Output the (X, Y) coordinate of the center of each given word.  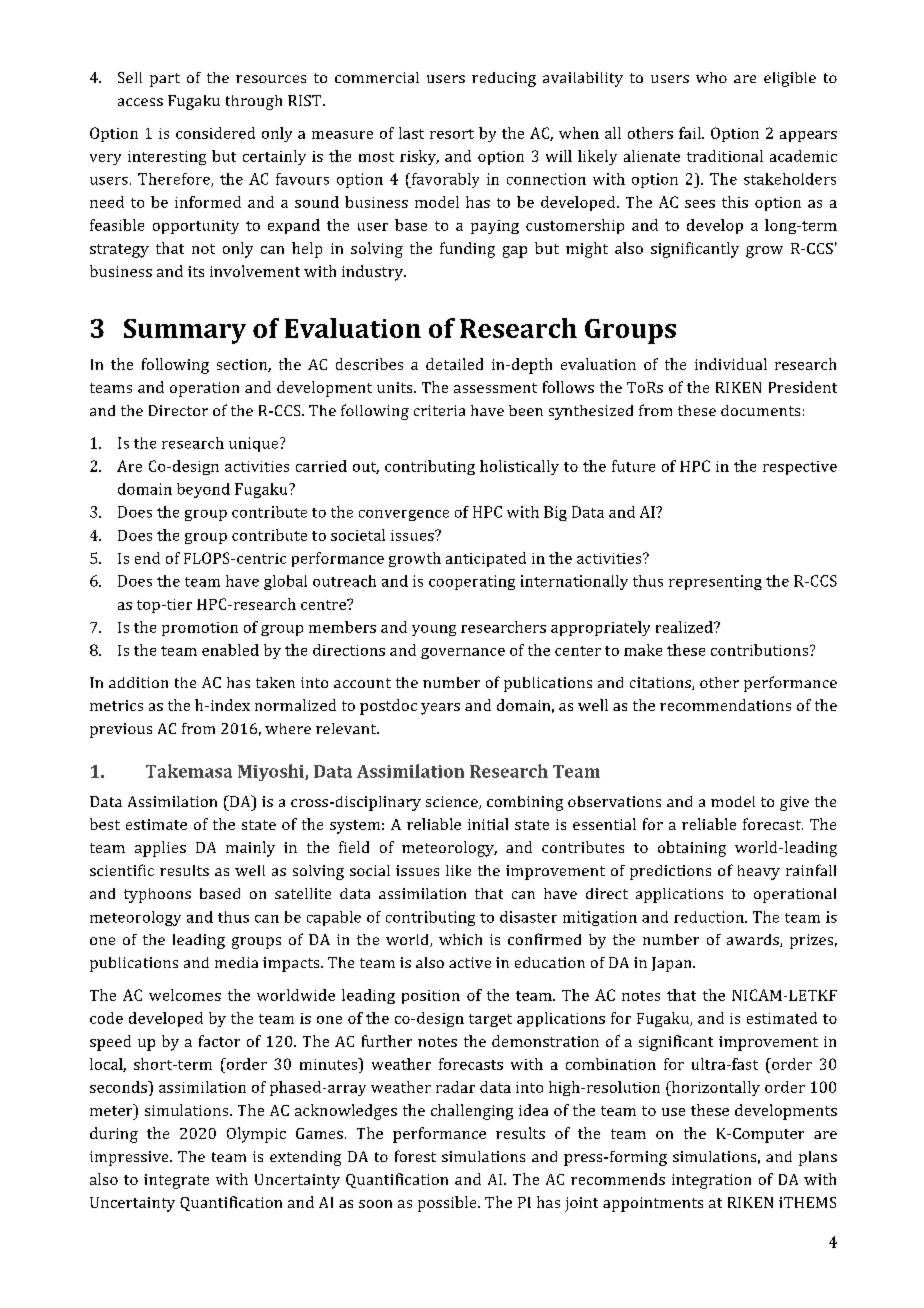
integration (711, 1181)
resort (452, 134)
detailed (454, 364)
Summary (185, 331)
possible (448, 1204)
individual (731, 364)
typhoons (157, 895)
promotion (200, 629)
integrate (176, 1181)
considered (215, 133)
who (711, 77)
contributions (759, 650)
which (460, 939)
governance (463, 653)
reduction (710, 917)
